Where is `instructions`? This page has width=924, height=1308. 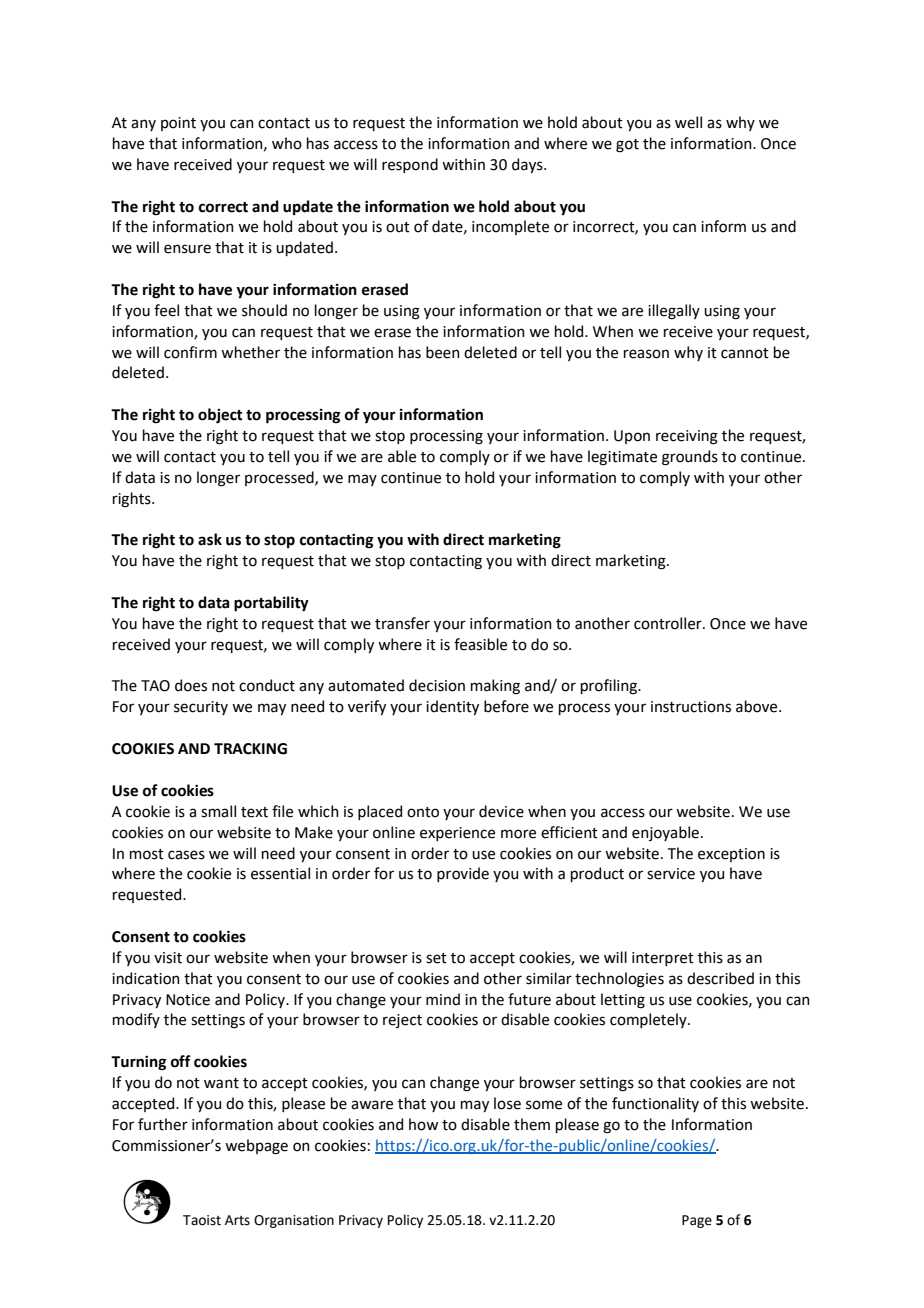
instructions is located at coordinates (691, 707).
